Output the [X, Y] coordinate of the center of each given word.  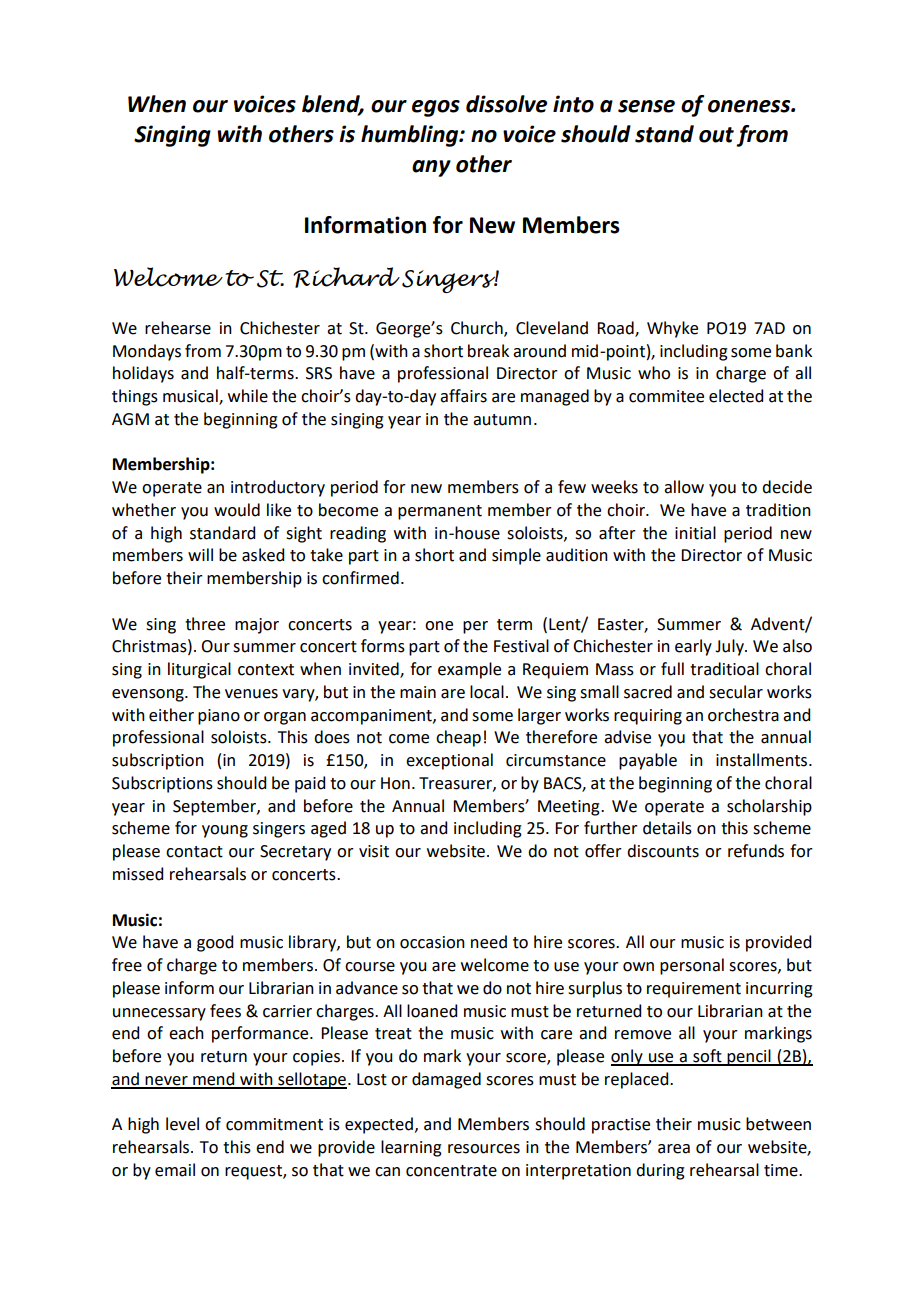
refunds [756, 851]
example [469, 670]
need [489, 942]
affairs [463, 396]
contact [194, 852]
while [248, 396]
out [716, 135]
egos [436, 108]
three [205, 624]
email [175, 1170]
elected [736, 396]
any [431, 168]
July [730, 647]
